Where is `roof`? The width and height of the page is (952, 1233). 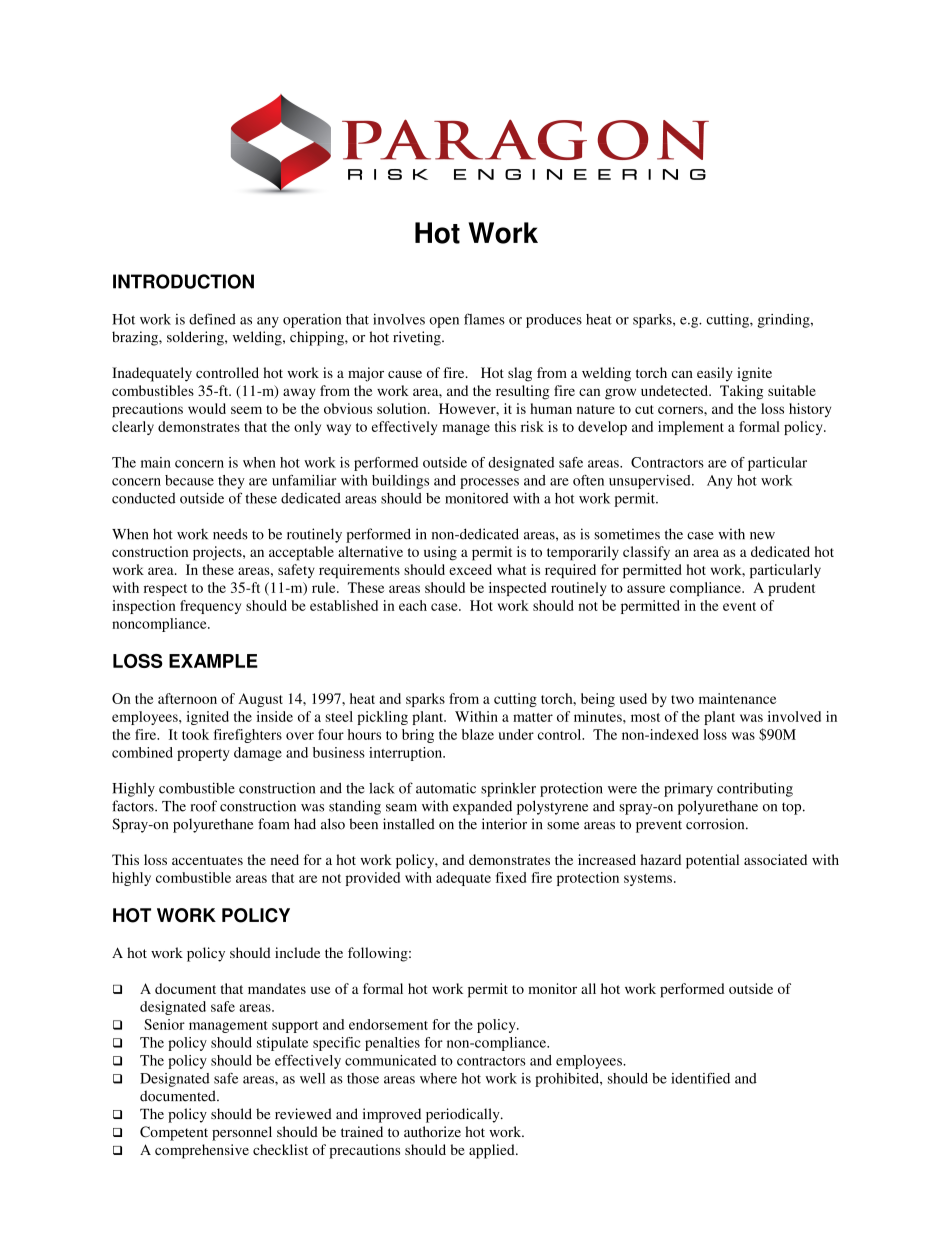 roof is located at coordinates (204, 806).
